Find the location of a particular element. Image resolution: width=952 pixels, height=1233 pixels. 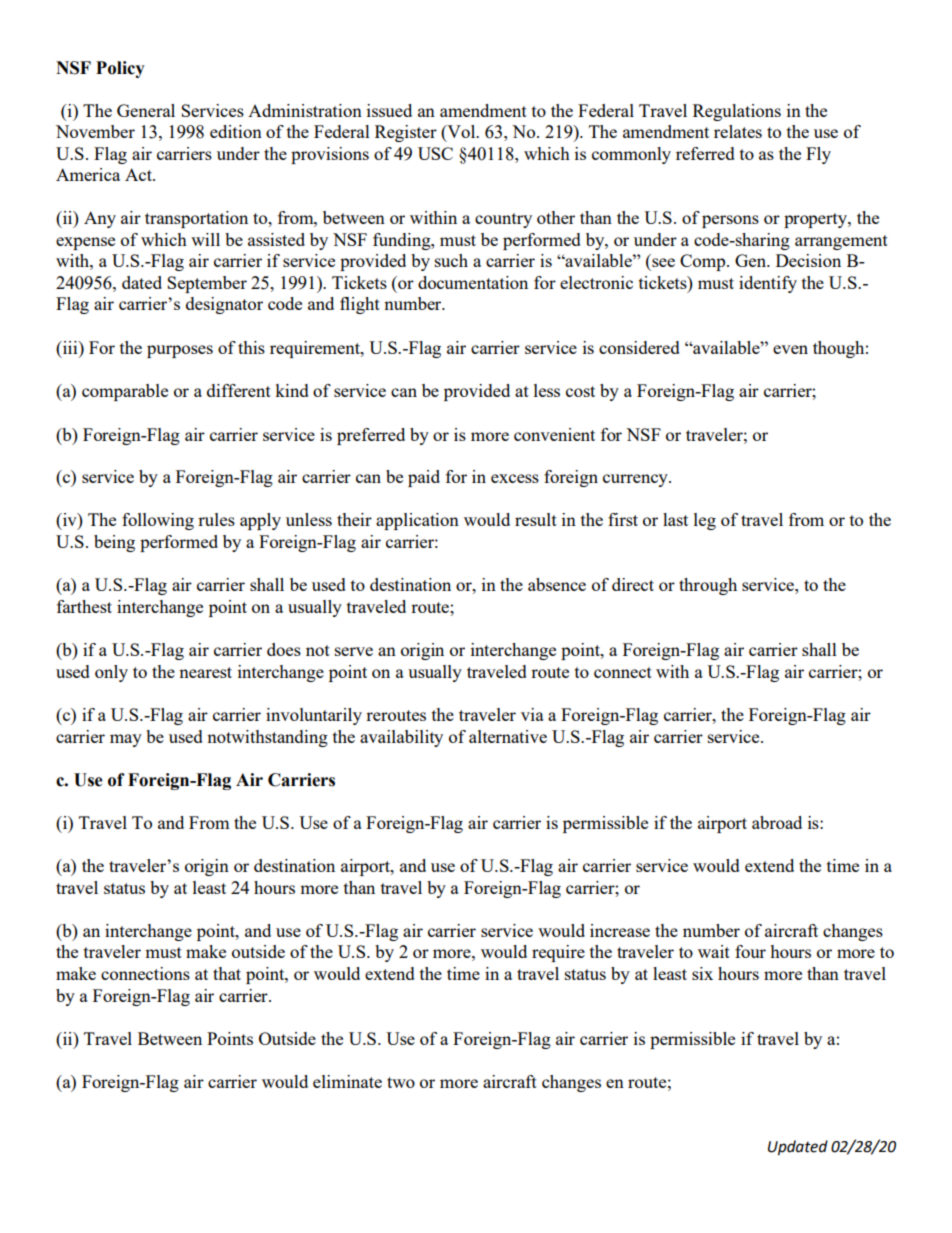

issued is located at coordinates (389, 110).
